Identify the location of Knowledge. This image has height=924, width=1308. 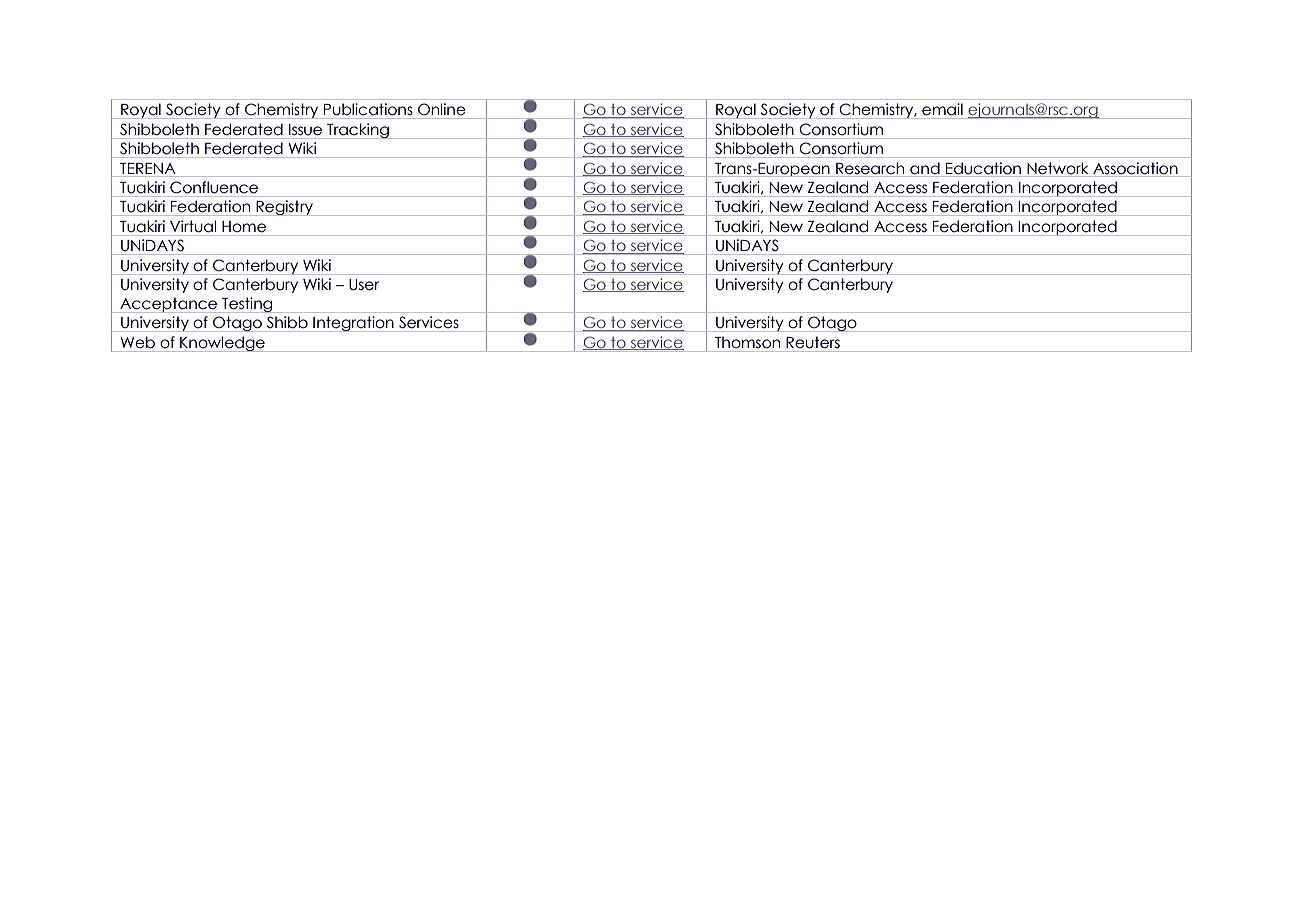
(222, 344).
